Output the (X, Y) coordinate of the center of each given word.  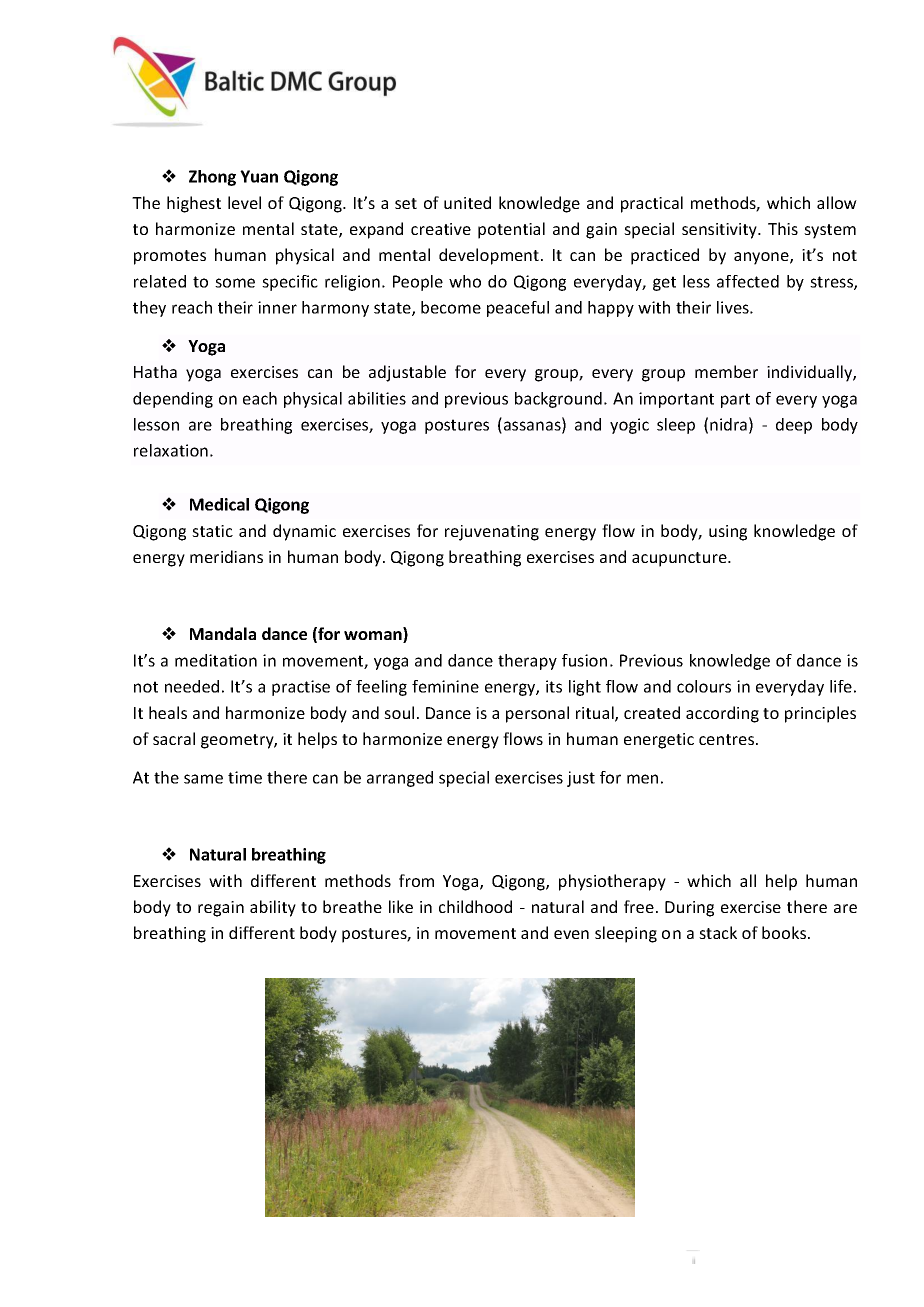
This (783, 228)
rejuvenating (492, 533)
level (244, 202)
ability (273, 908)
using (728, 533)
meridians (226, 556)
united (467, 202)
